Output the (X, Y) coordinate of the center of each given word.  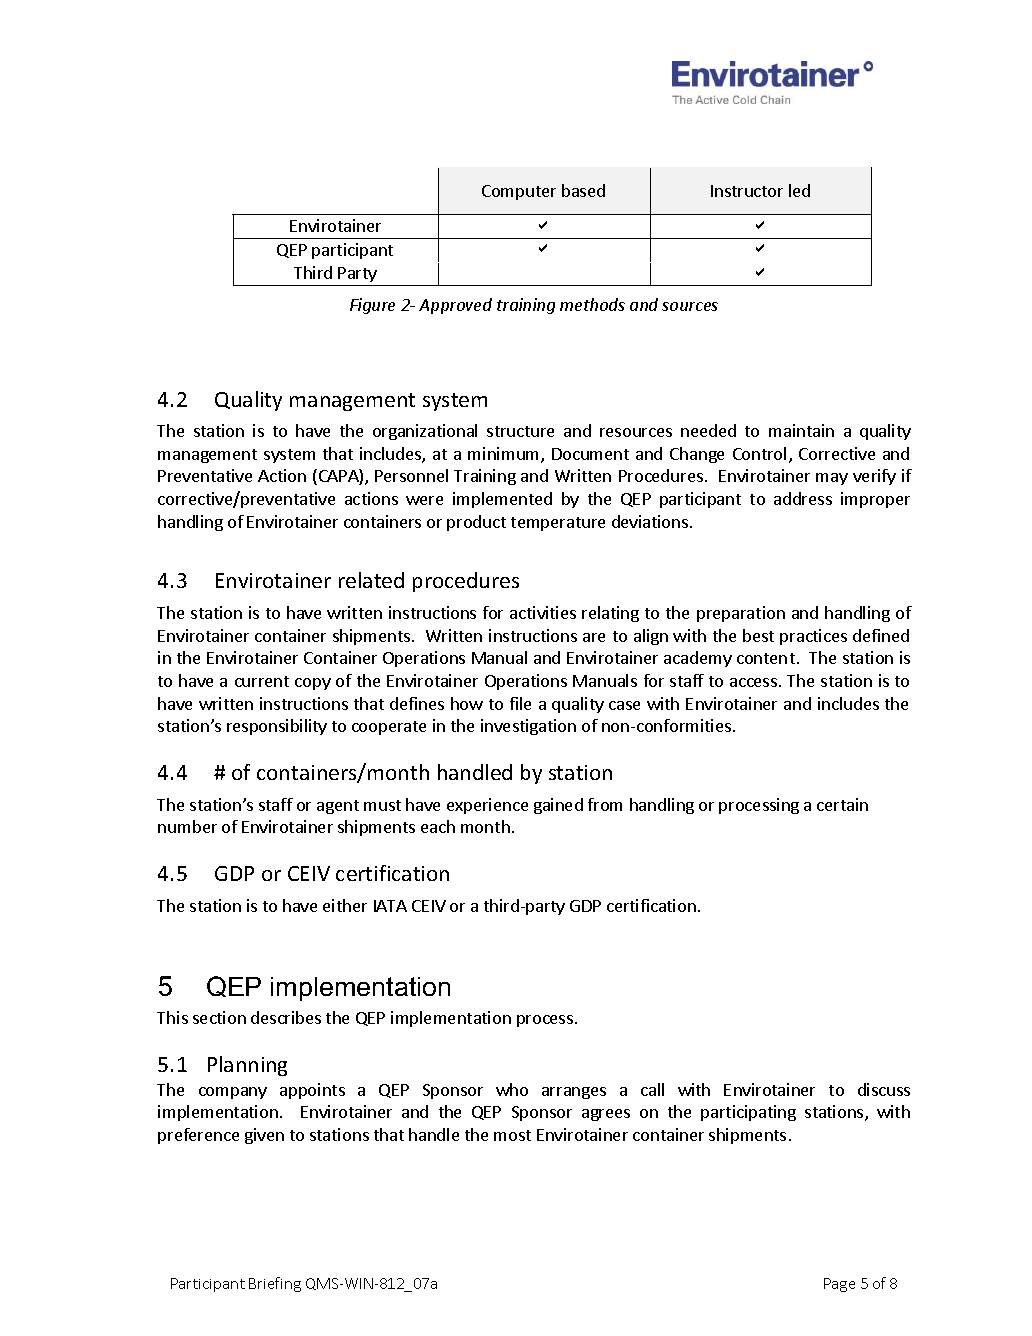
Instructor (747, 191)
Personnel (411, 475)
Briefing (275, 1284)
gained (558, 806)
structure (520, 431)
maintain (801, 430)
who (512, 1089)
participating (748, 1113)
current (262, 681)
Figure (372, 306)
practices (813, 637)
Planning (247, 1066)
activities (543, 612)
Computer (519, 192)
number (187, 826)
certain (842, 804)
